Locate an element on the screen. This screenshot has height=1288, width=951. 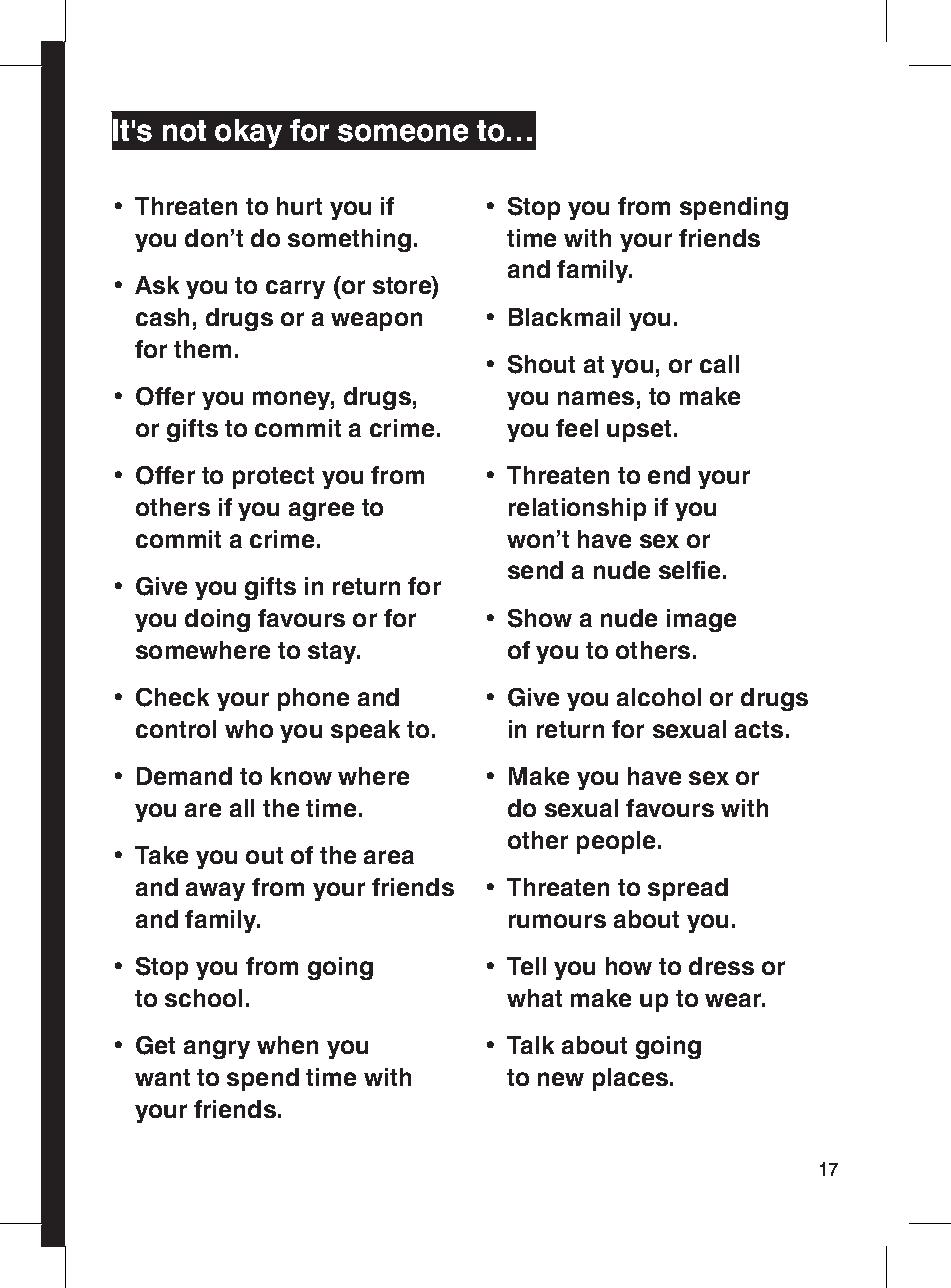
Talk is located at coordinates (530, 1045).
